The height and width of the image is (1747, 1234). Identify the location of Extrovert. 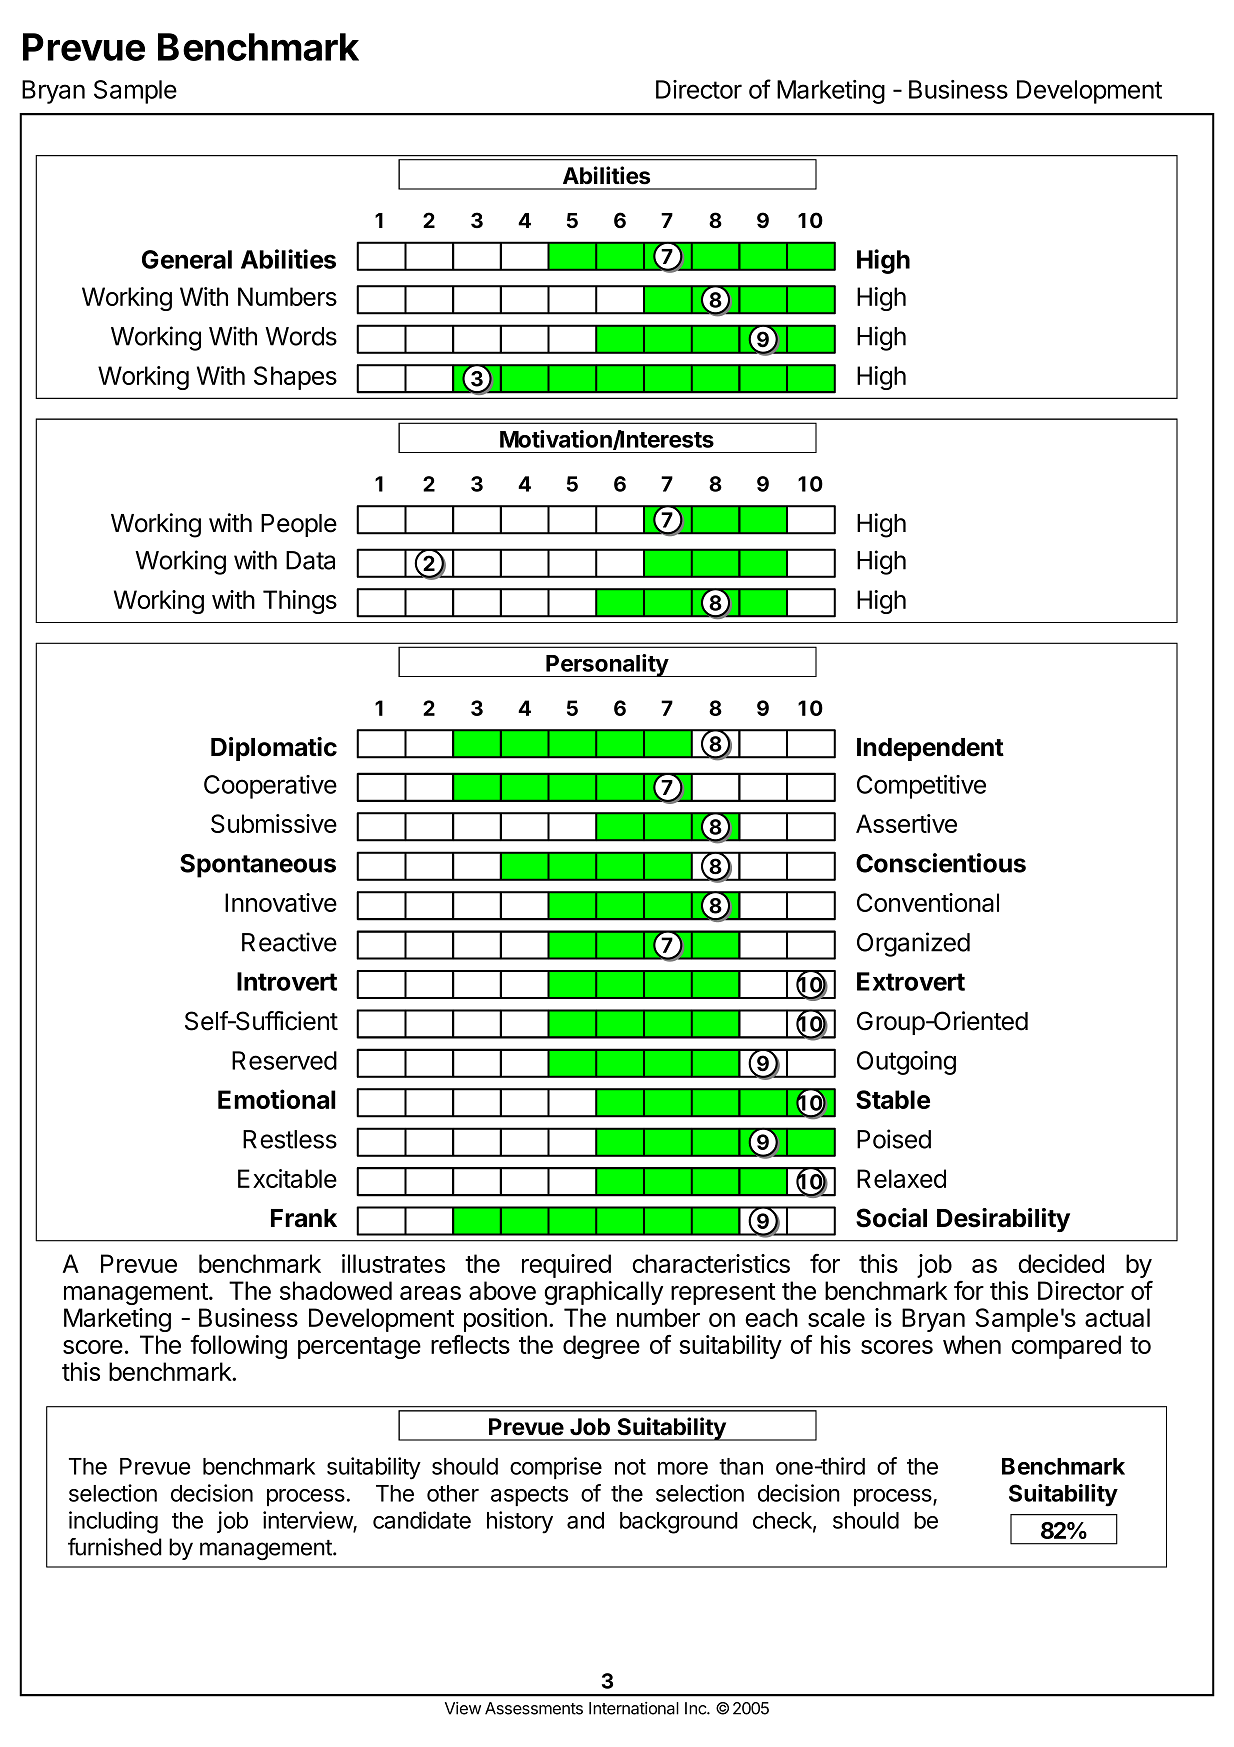
(911, 981).
